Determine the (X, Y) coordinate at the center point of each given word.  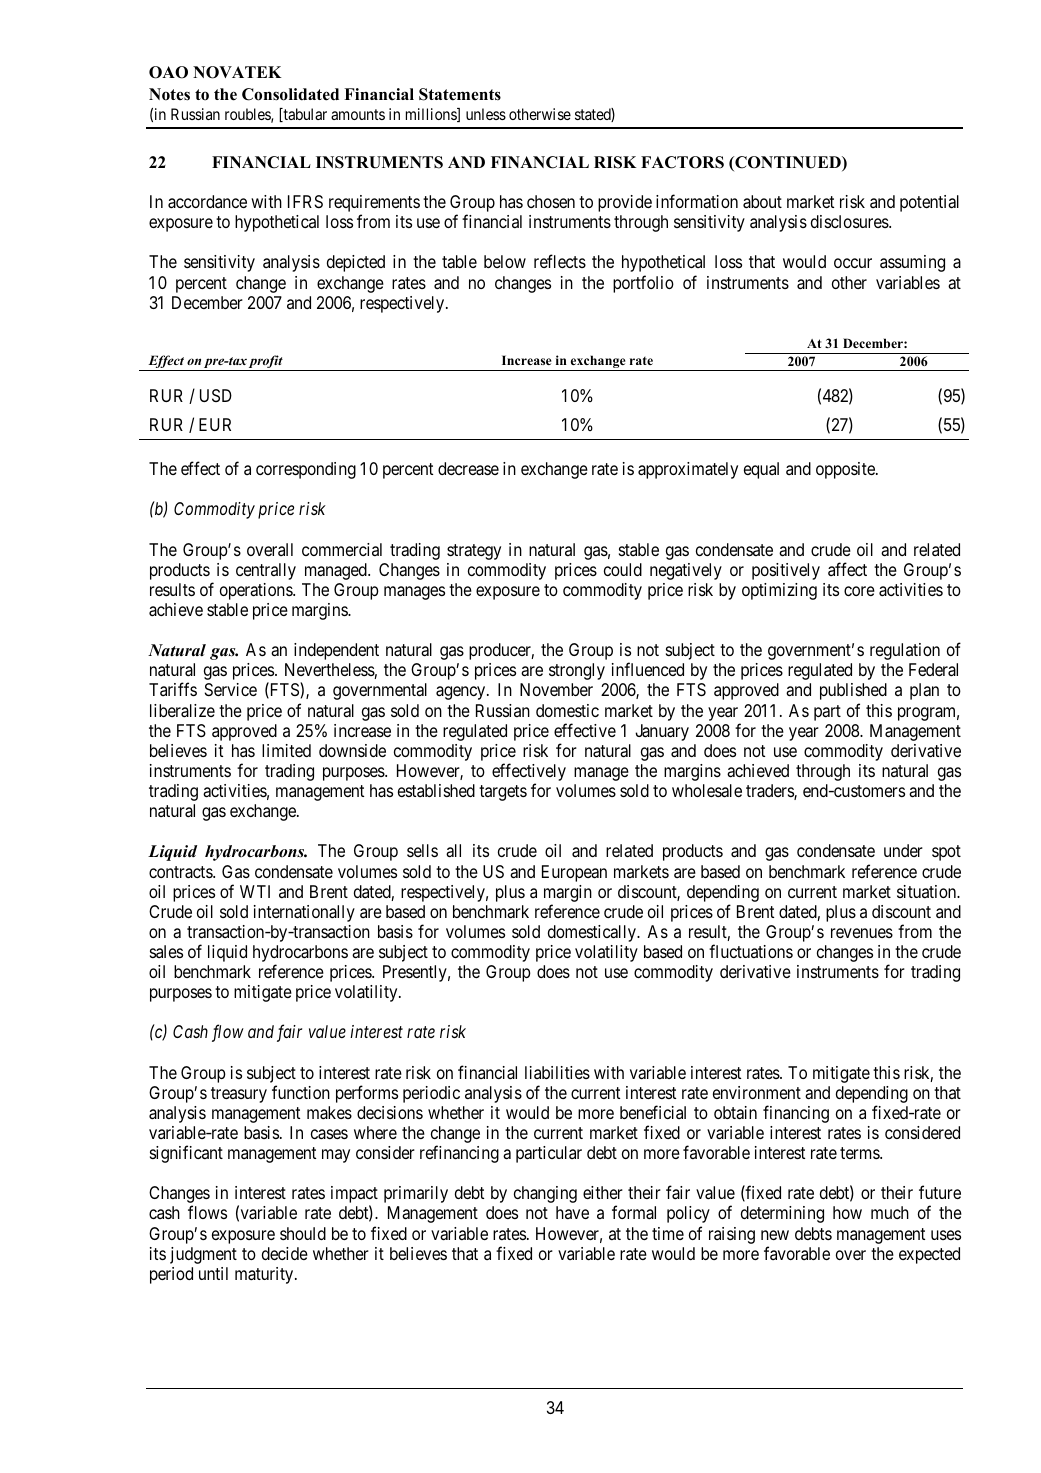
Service (231, 689)
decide (285, 1253)
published (853, 691)
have (572, 1212)
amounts (358, 114)
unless (486, 114)
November (556, 689)
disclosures (850, 221)
